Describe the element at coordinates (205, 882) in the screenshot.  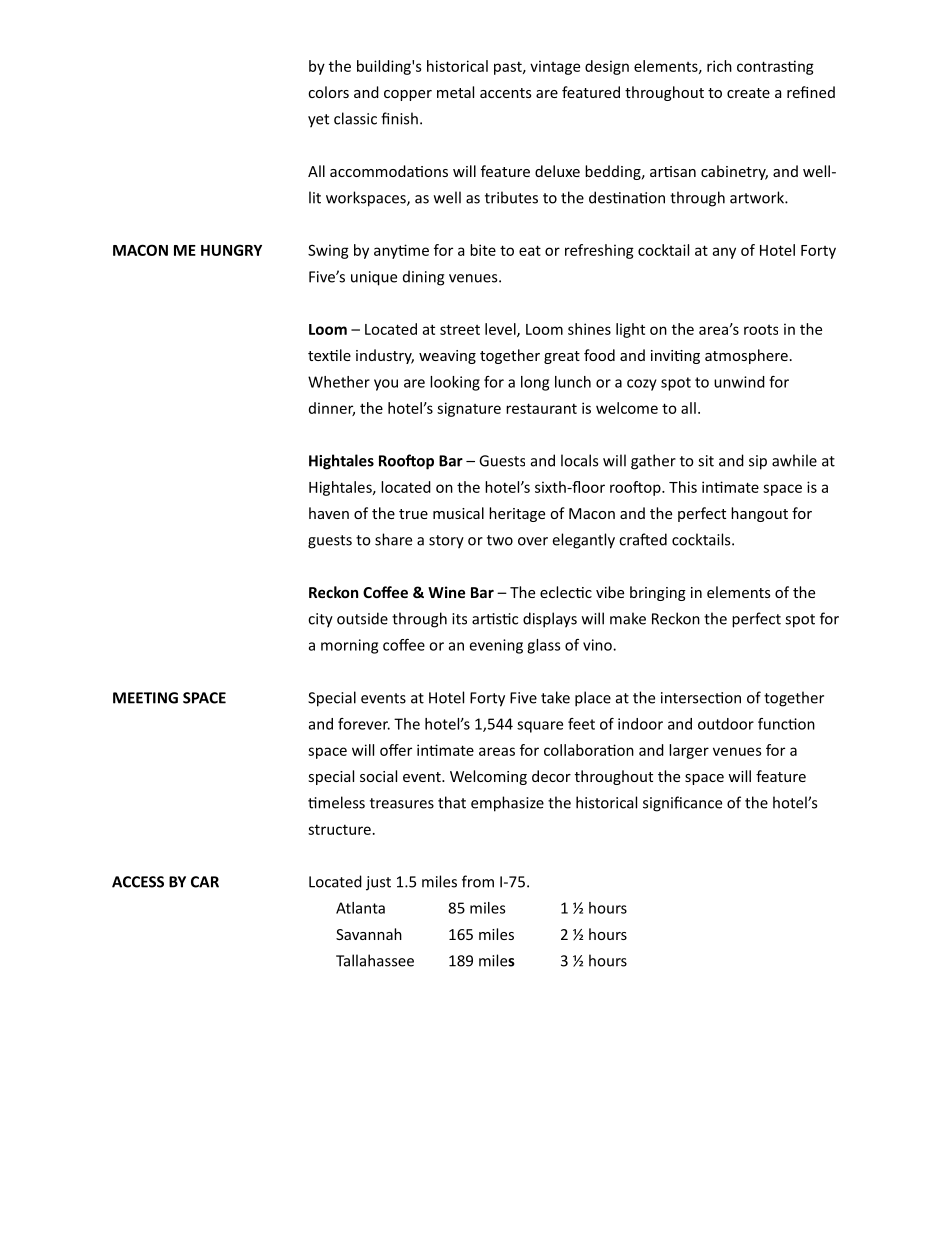
I see `CAR` at that location.
